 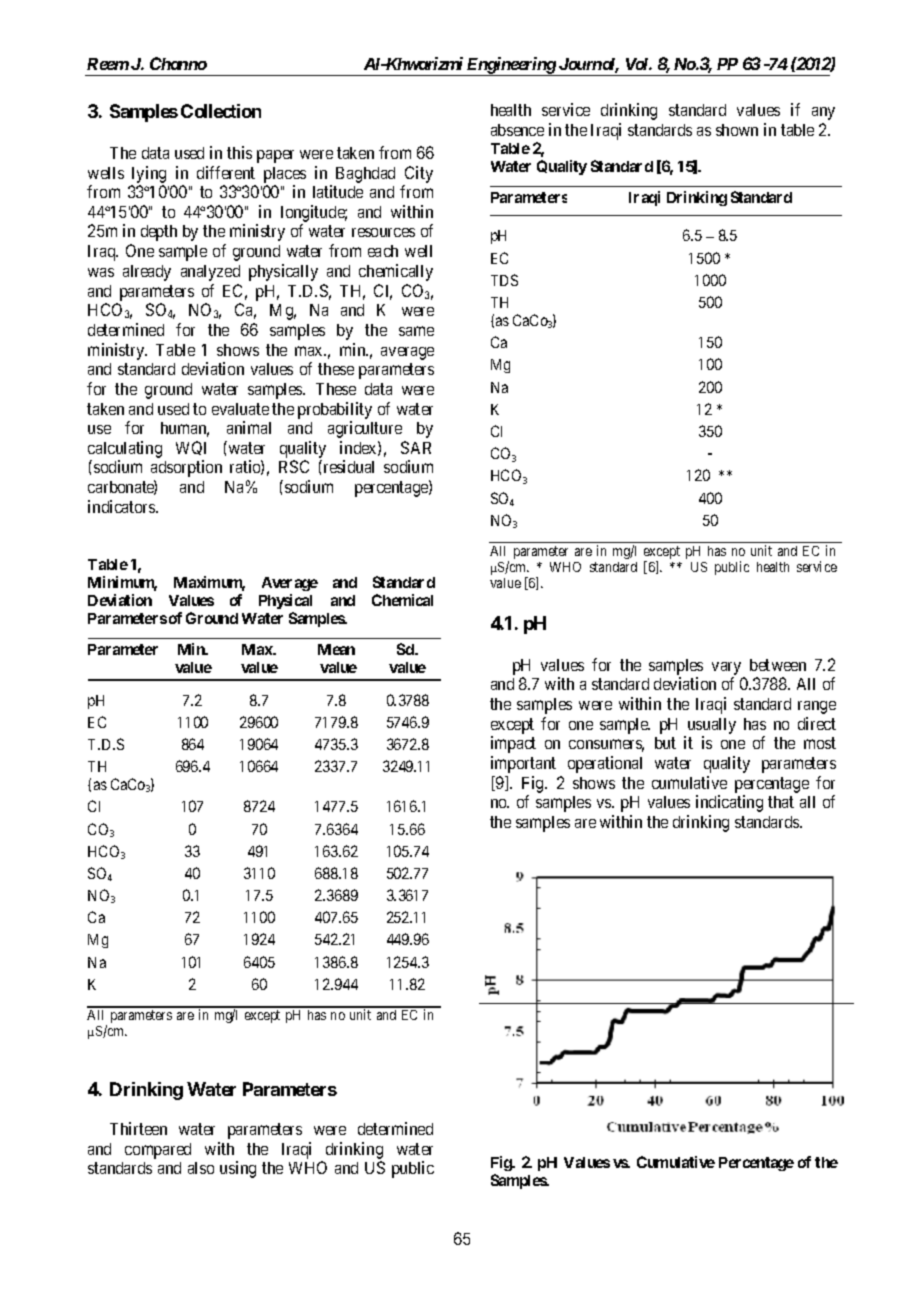 I want to click on TDS, so click(x=504, y=280).
